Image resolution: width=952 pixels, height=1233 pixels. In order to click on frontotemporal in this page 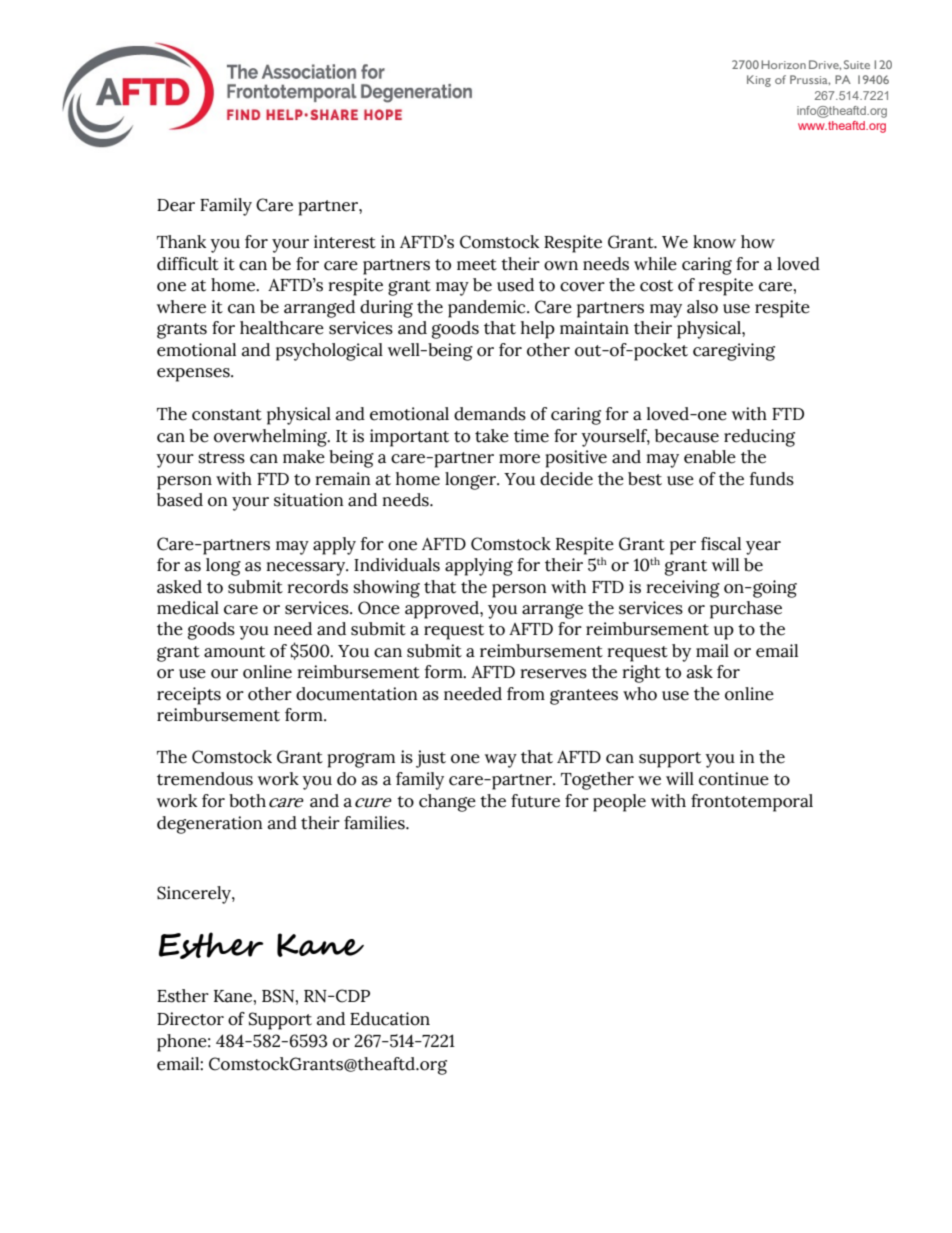, I will do `click(752, 803)`.
